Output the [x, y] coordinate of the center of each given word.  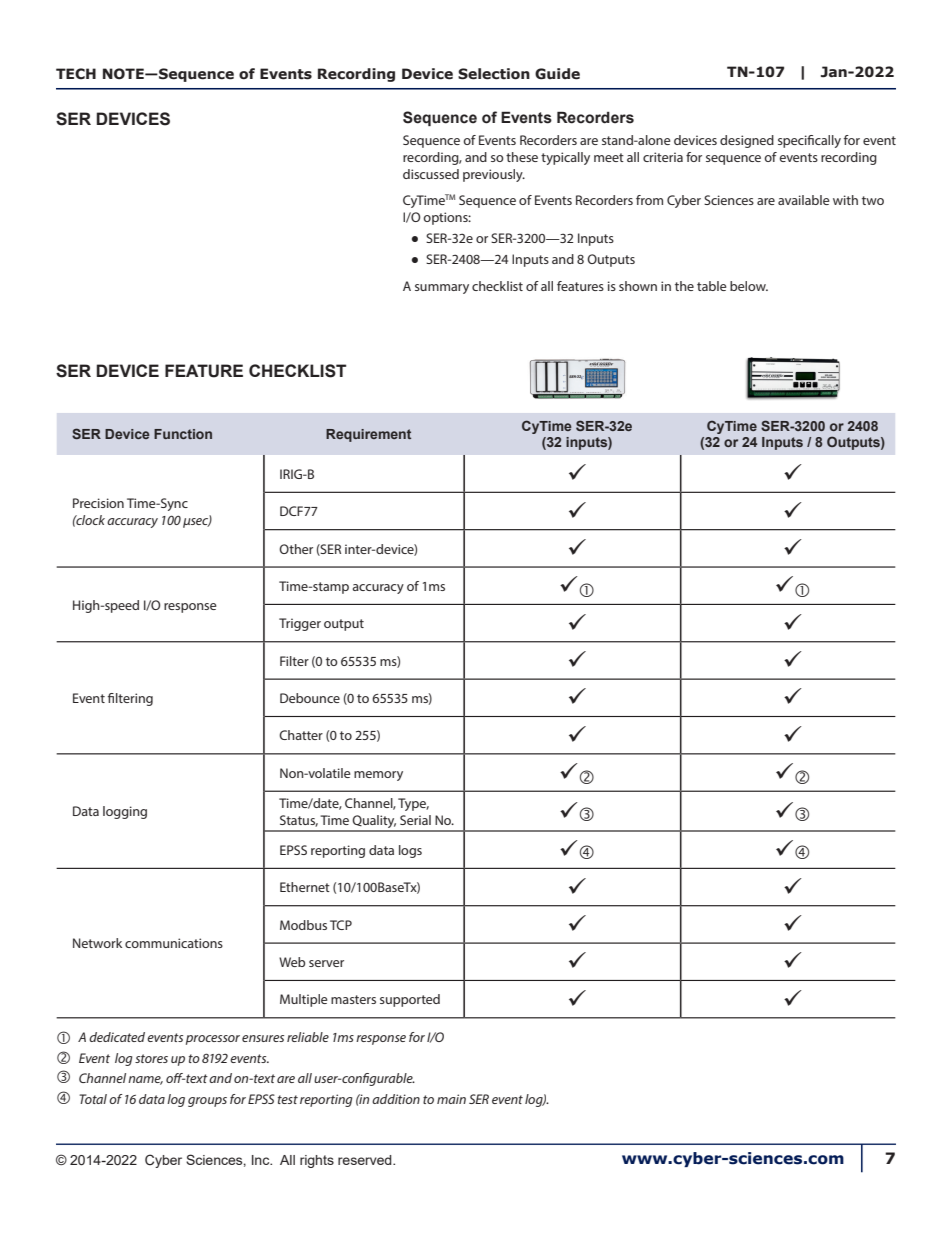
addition [396, 1099]
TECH [76, 74]
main [451, 1099]
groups [207, 1102]
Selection [494, 74]
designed [747, 141]
